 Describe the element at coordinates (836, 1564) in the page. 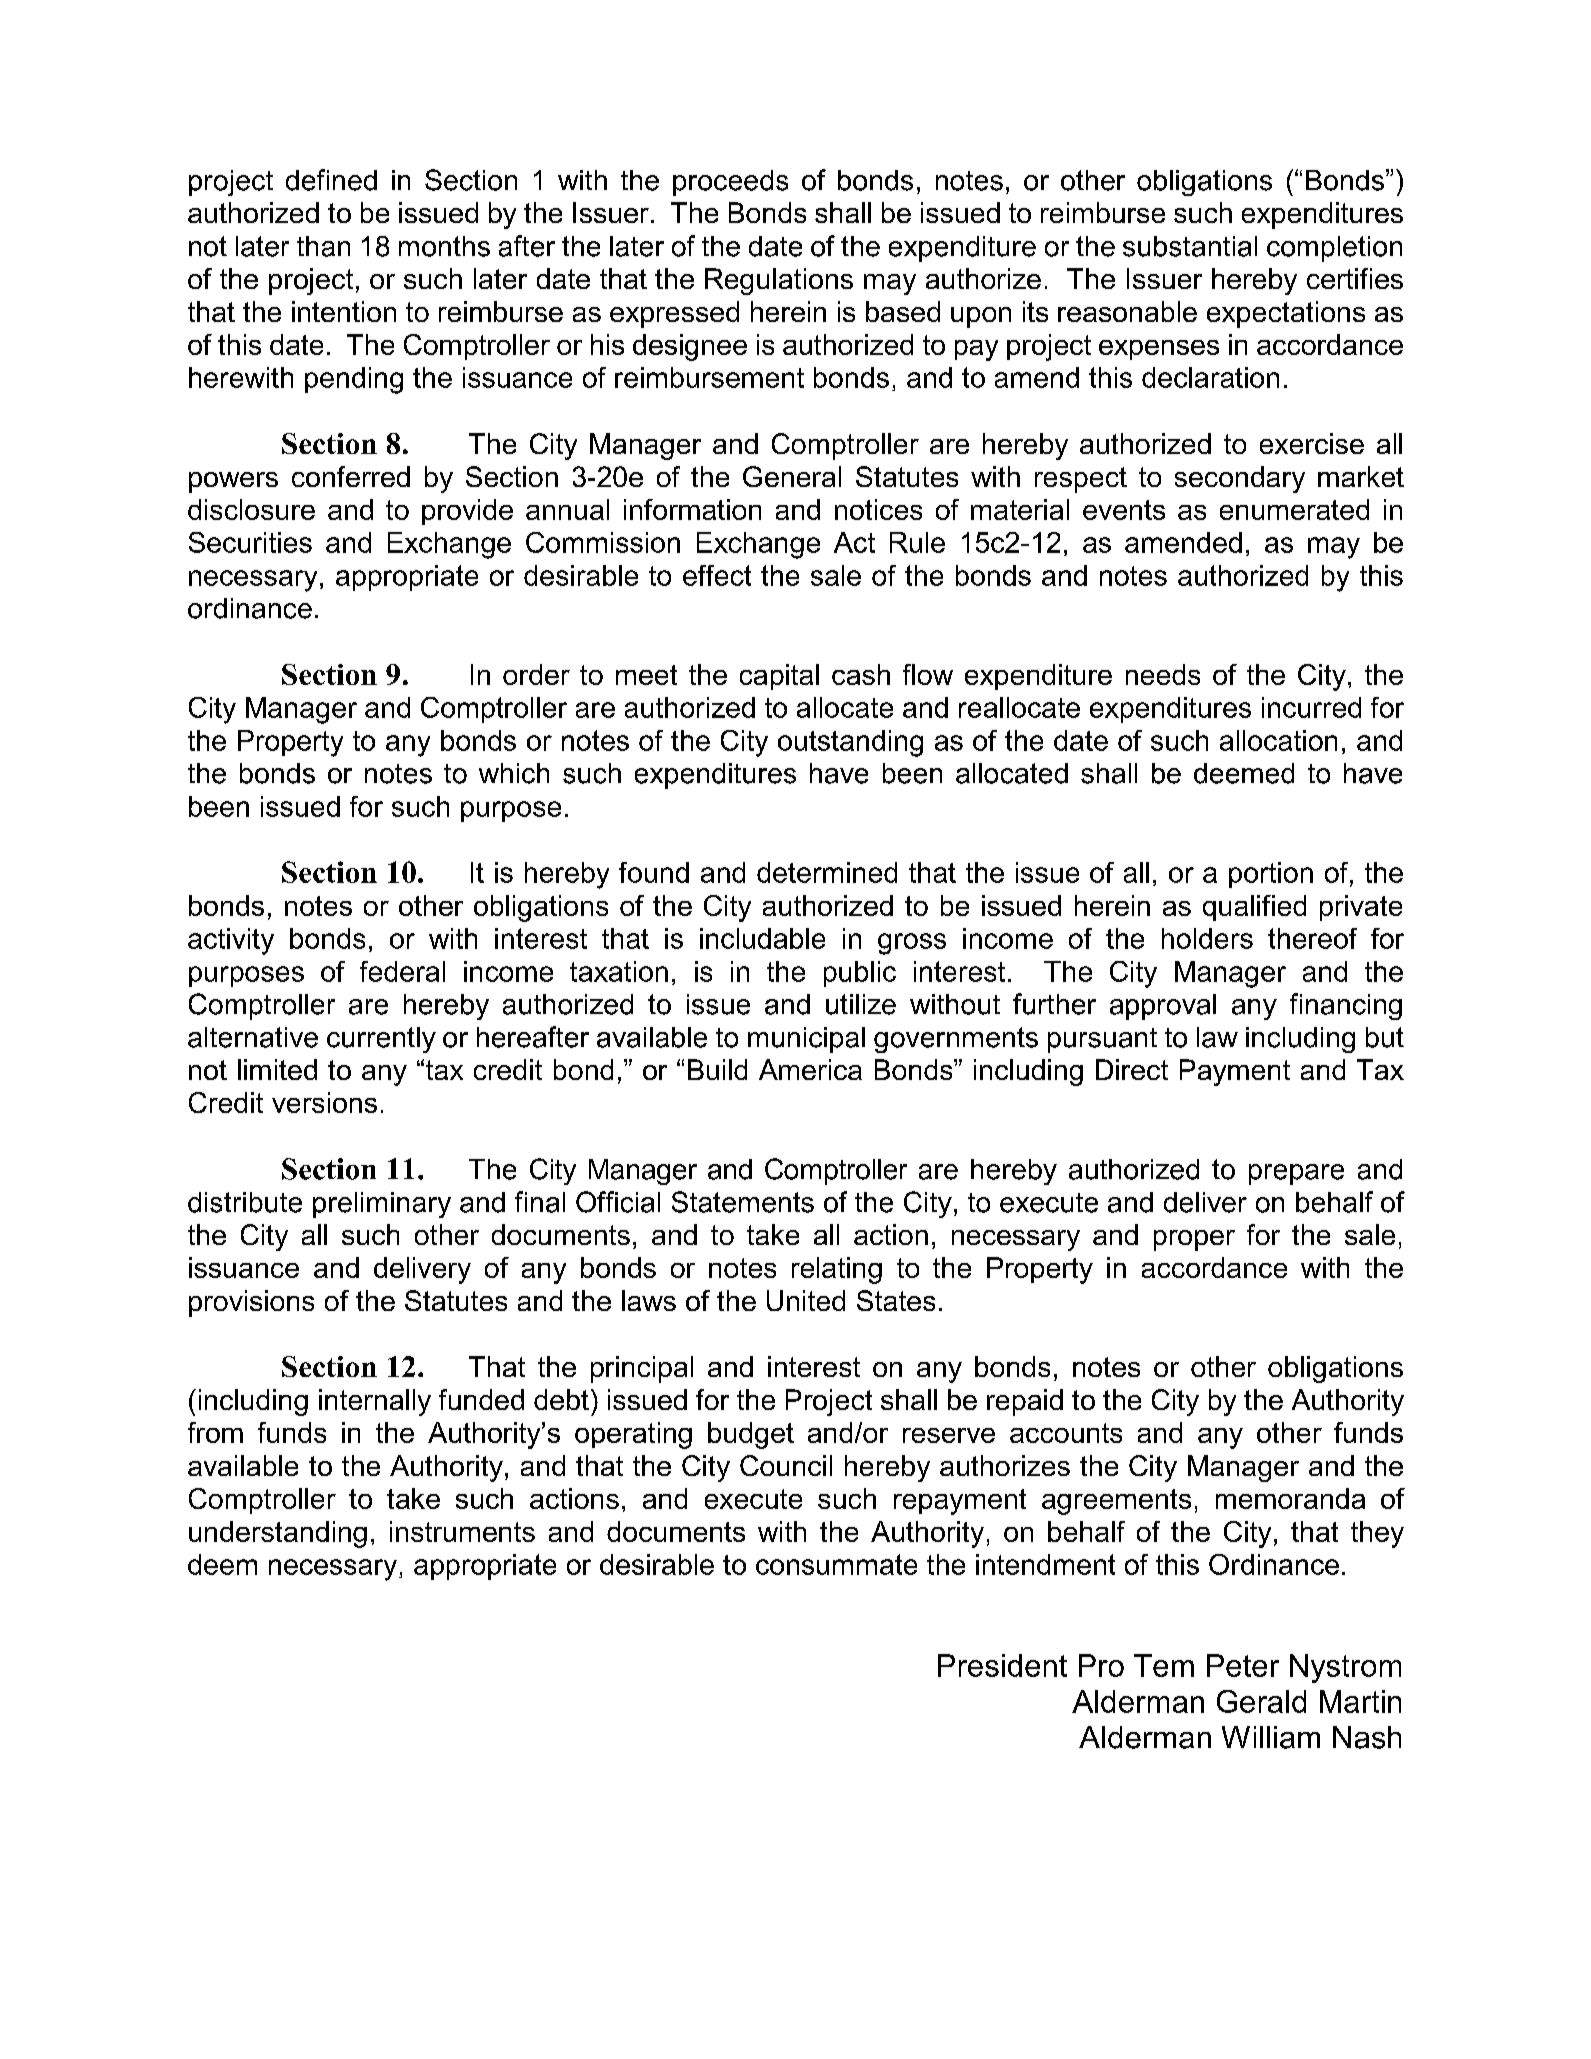

I see `consummate` at that location.
